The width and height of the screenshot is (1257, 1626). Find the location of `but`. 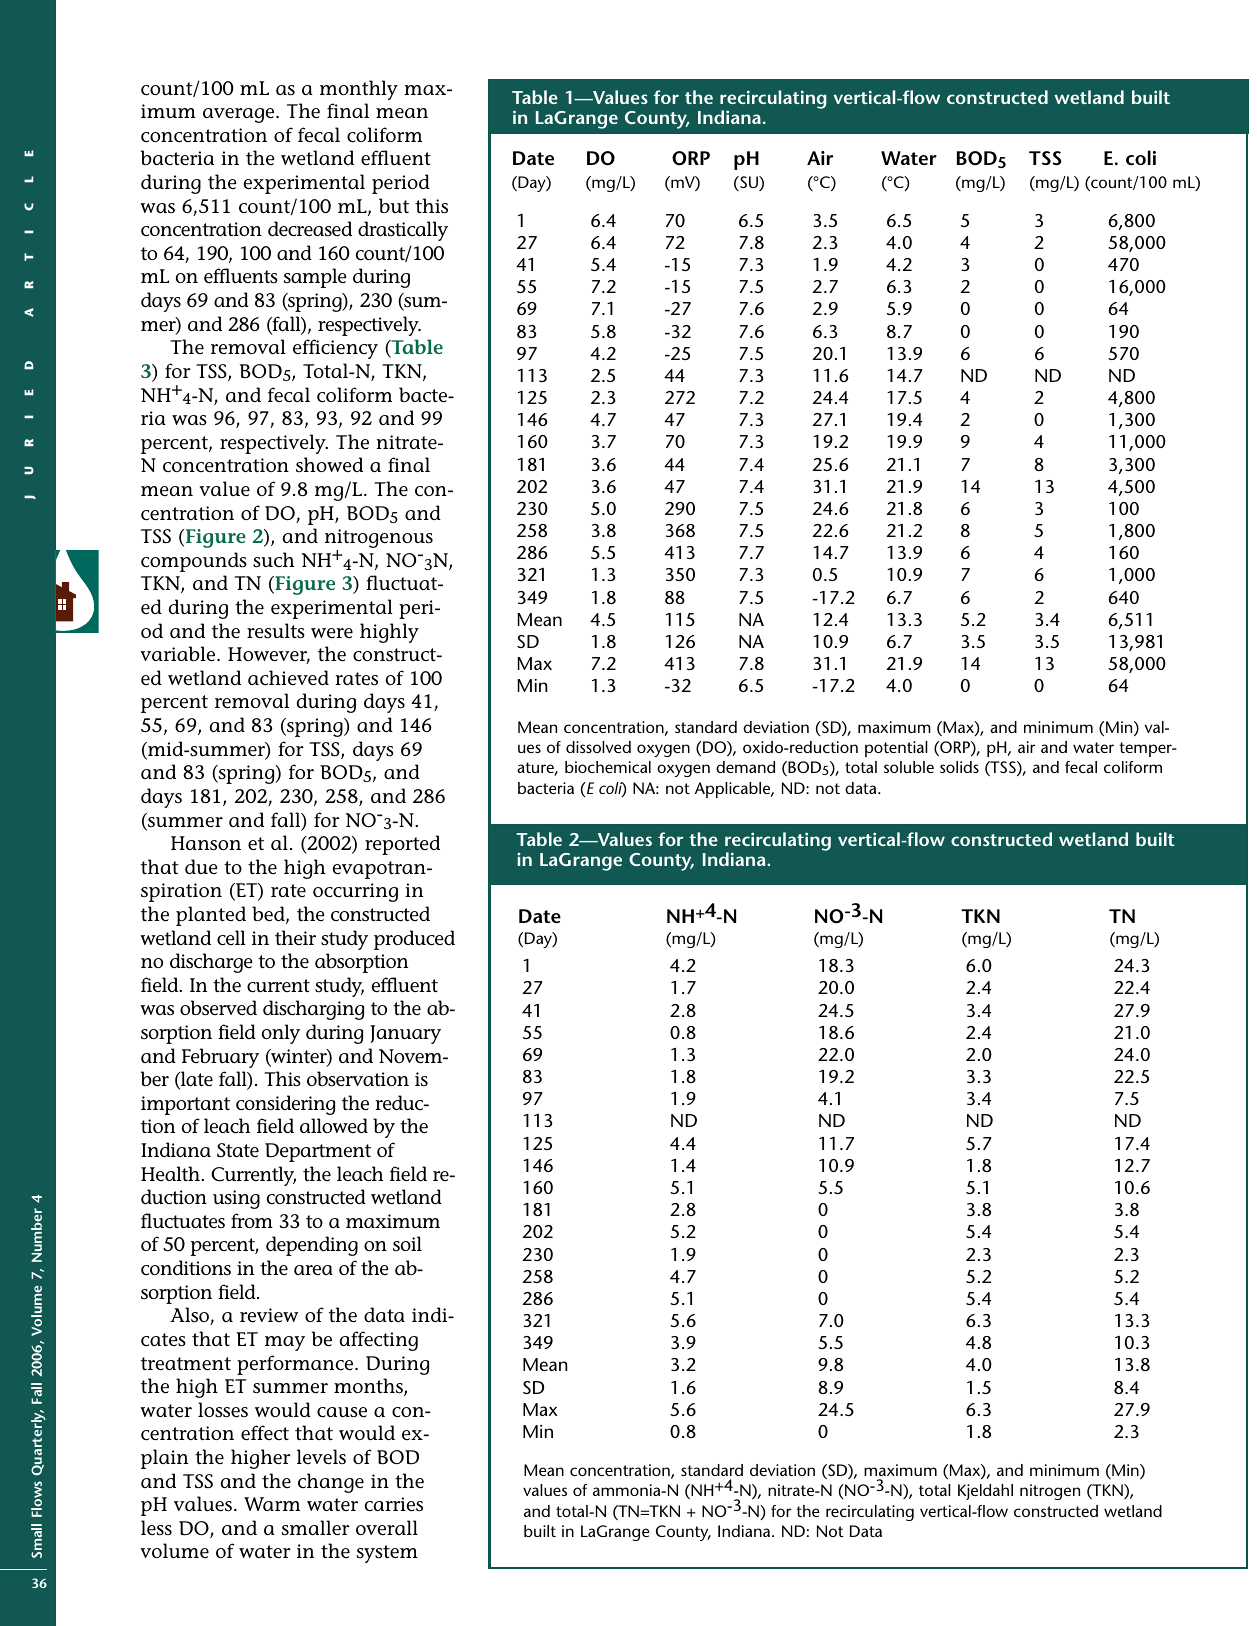

but is located at coordinates (394, 205).
